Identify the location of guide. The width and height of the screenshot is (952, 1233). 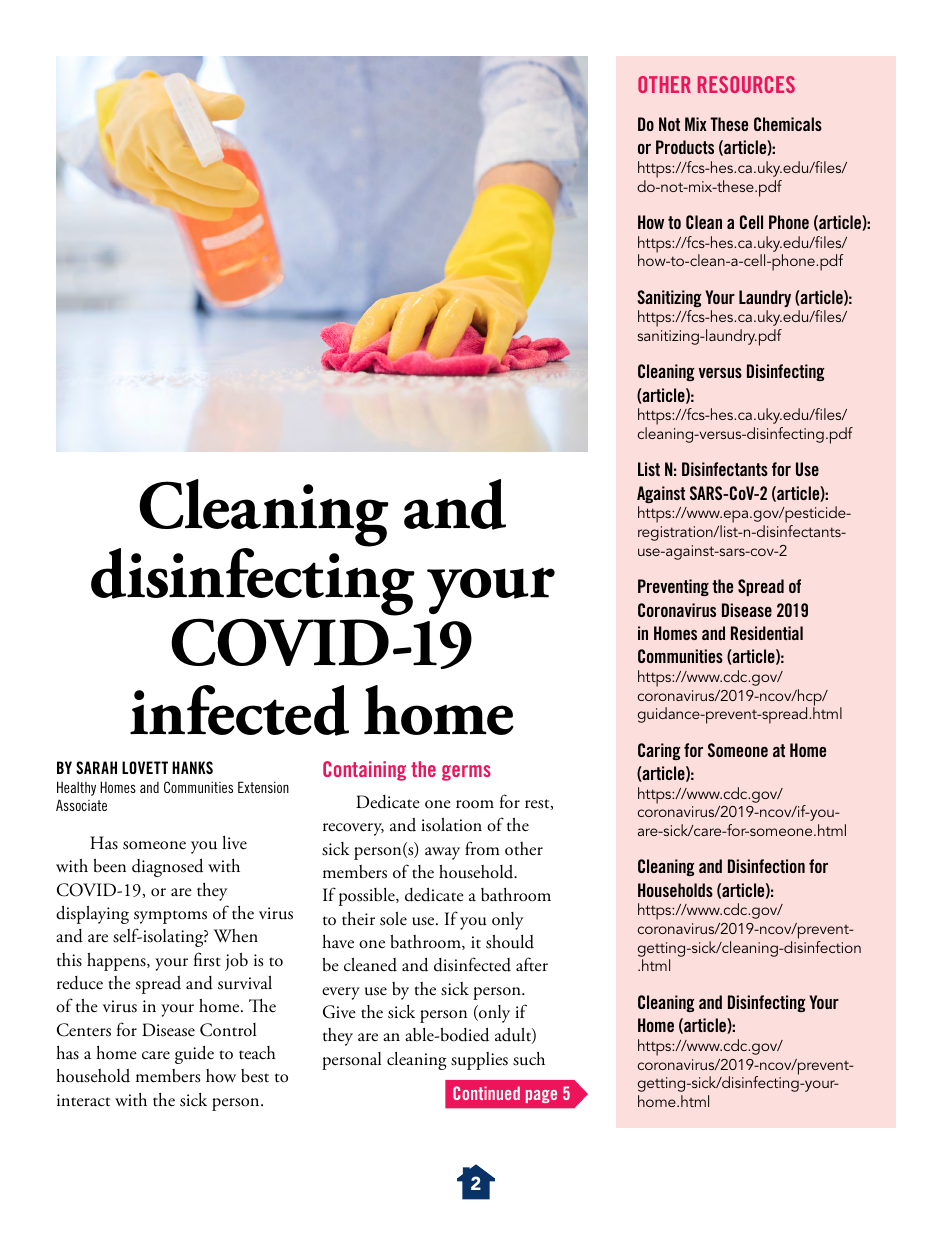
(194, 1054).
